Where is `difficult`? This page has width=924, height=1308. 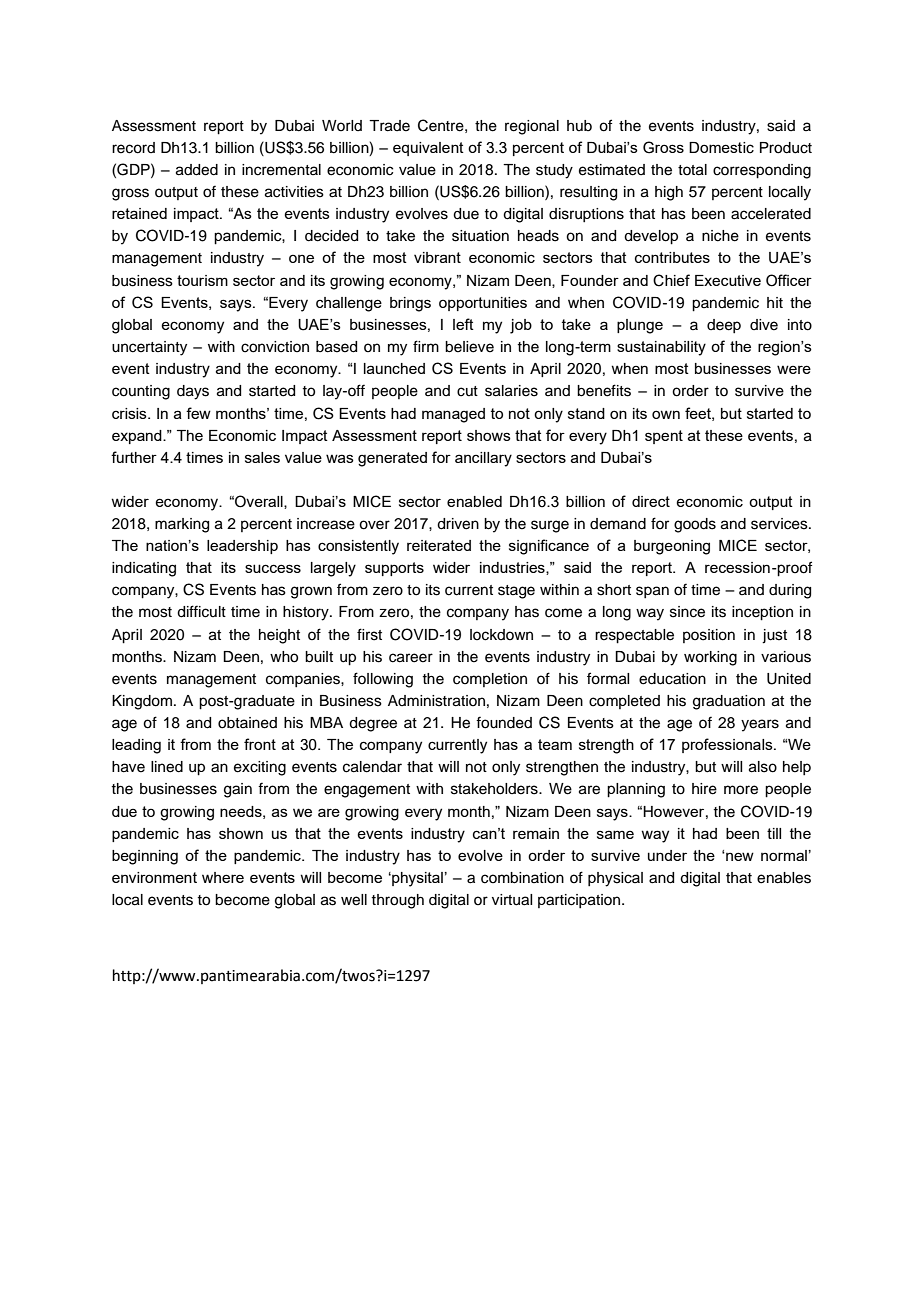
difficult is located at coordinates (201, 611).
